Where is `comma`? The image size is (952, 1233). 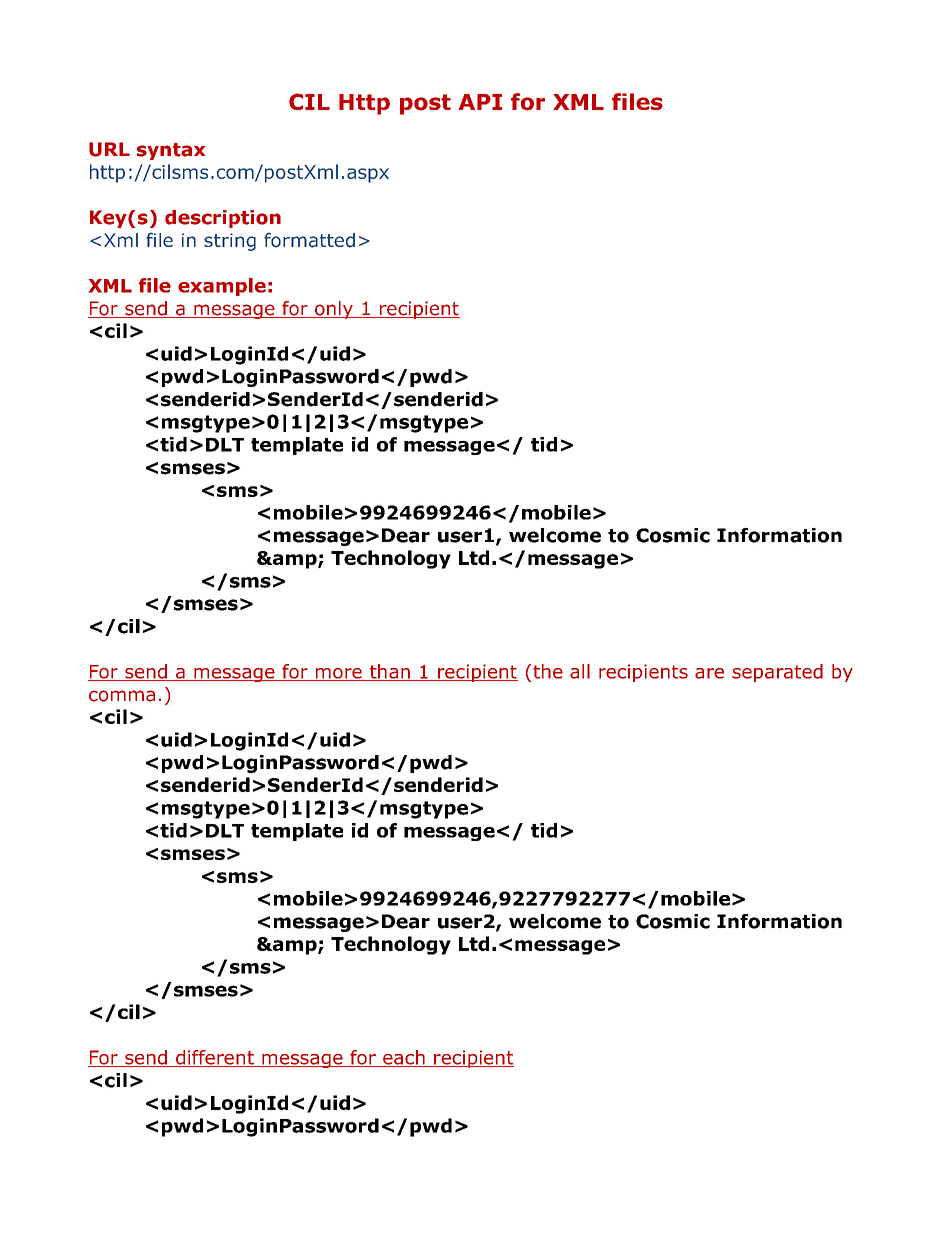 comma is located at coordinates (122, 696).
